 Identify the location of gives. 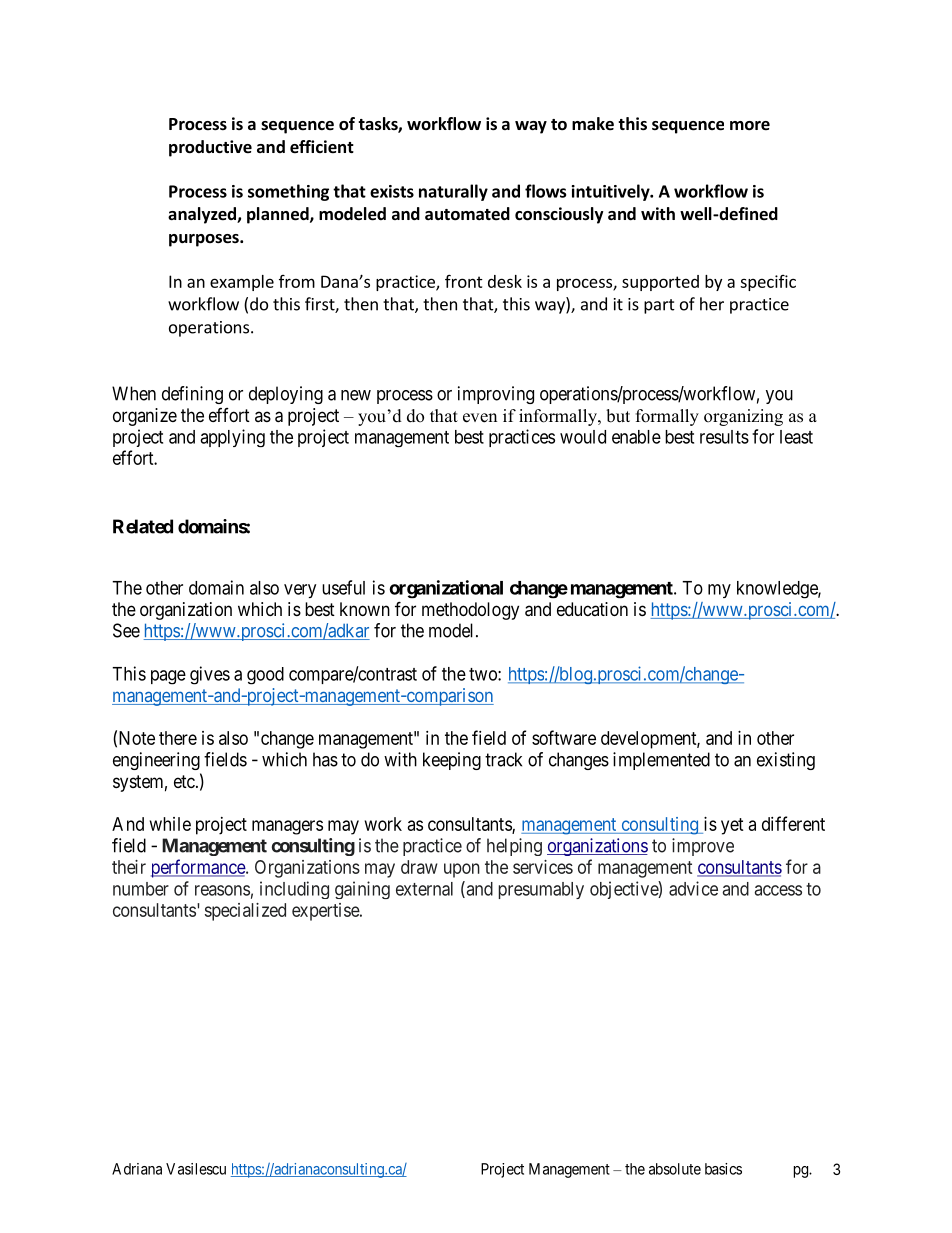
(210, 675).
